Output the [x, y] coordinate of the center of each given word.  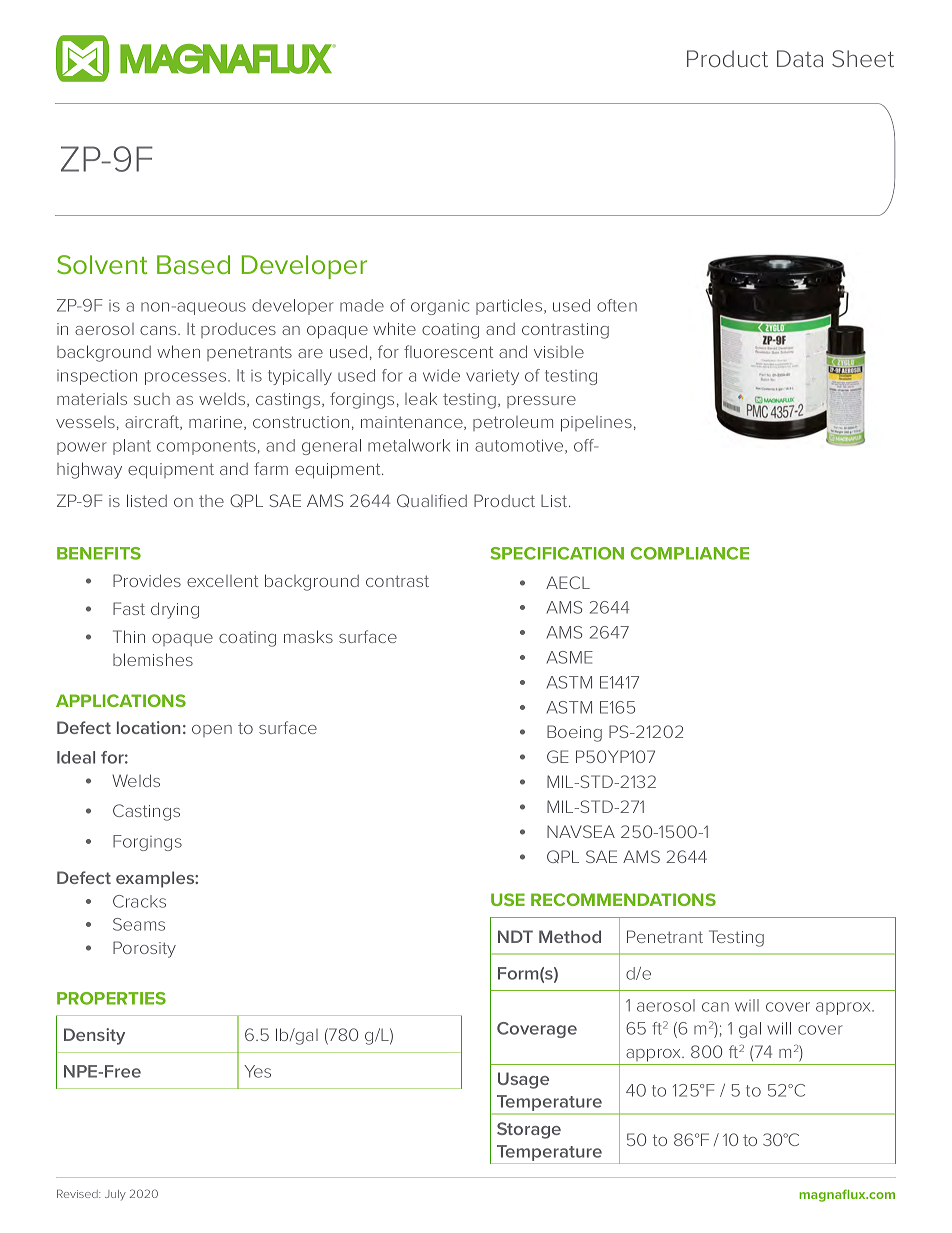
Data [800, 58]
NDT [515, 936]
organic [440, 307]
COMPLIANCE [690, 553]
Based [193, 264]
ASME [570, 657]
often [617, 305]
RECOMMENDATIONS [623, 899]
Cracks [139, 901]
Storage [529, 1130]
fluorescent [448, 351]
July [115, 1195]
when [178, 351]
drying [175, 610]
